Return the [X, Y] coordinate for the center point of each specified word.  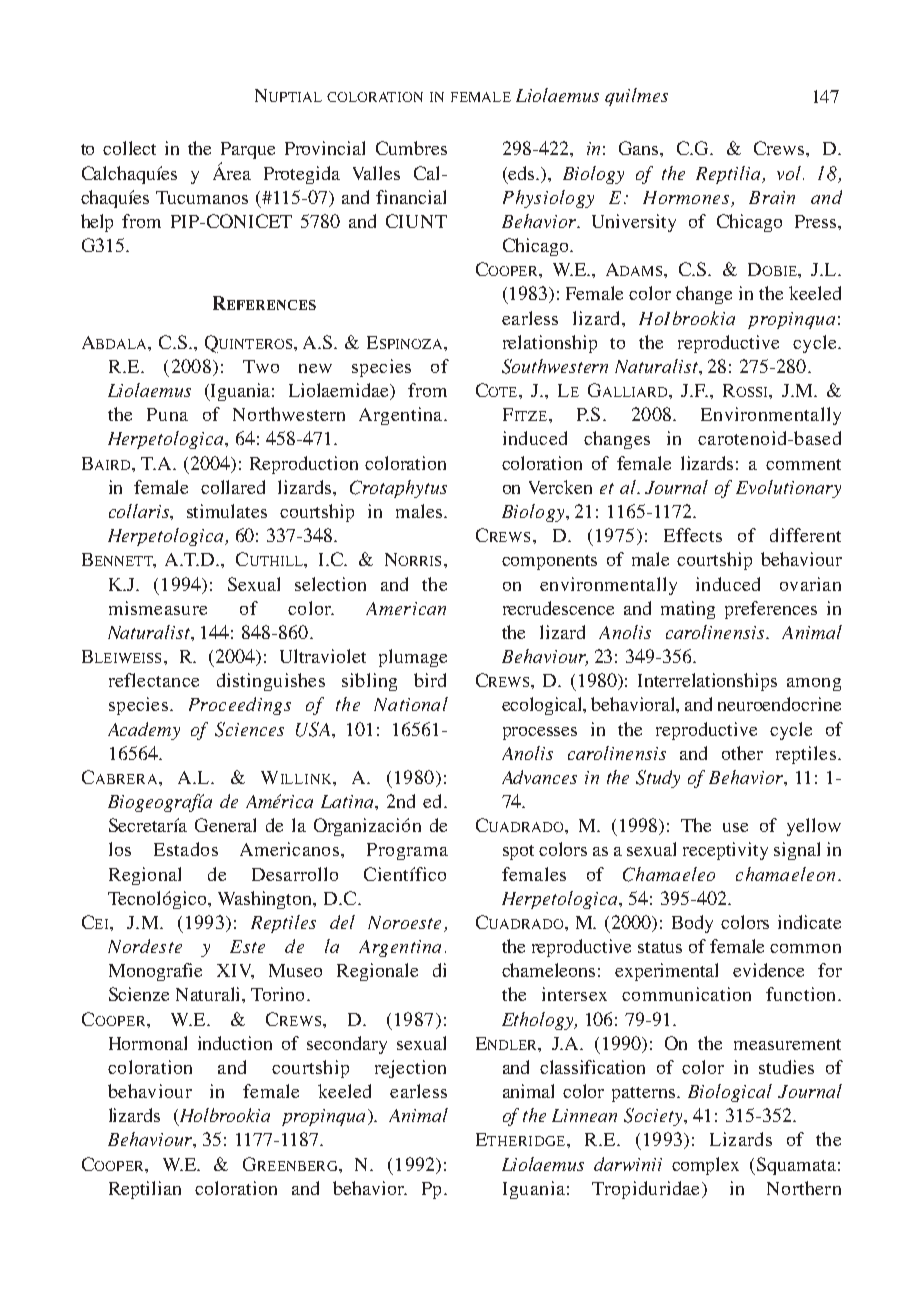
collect [129, 148]
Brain [772, 197]
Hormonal [148, 1043]
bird [430, 680]
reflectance [154, 680]
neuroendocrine [779, 704]
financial [411, 197]
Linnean [584, 1115]
